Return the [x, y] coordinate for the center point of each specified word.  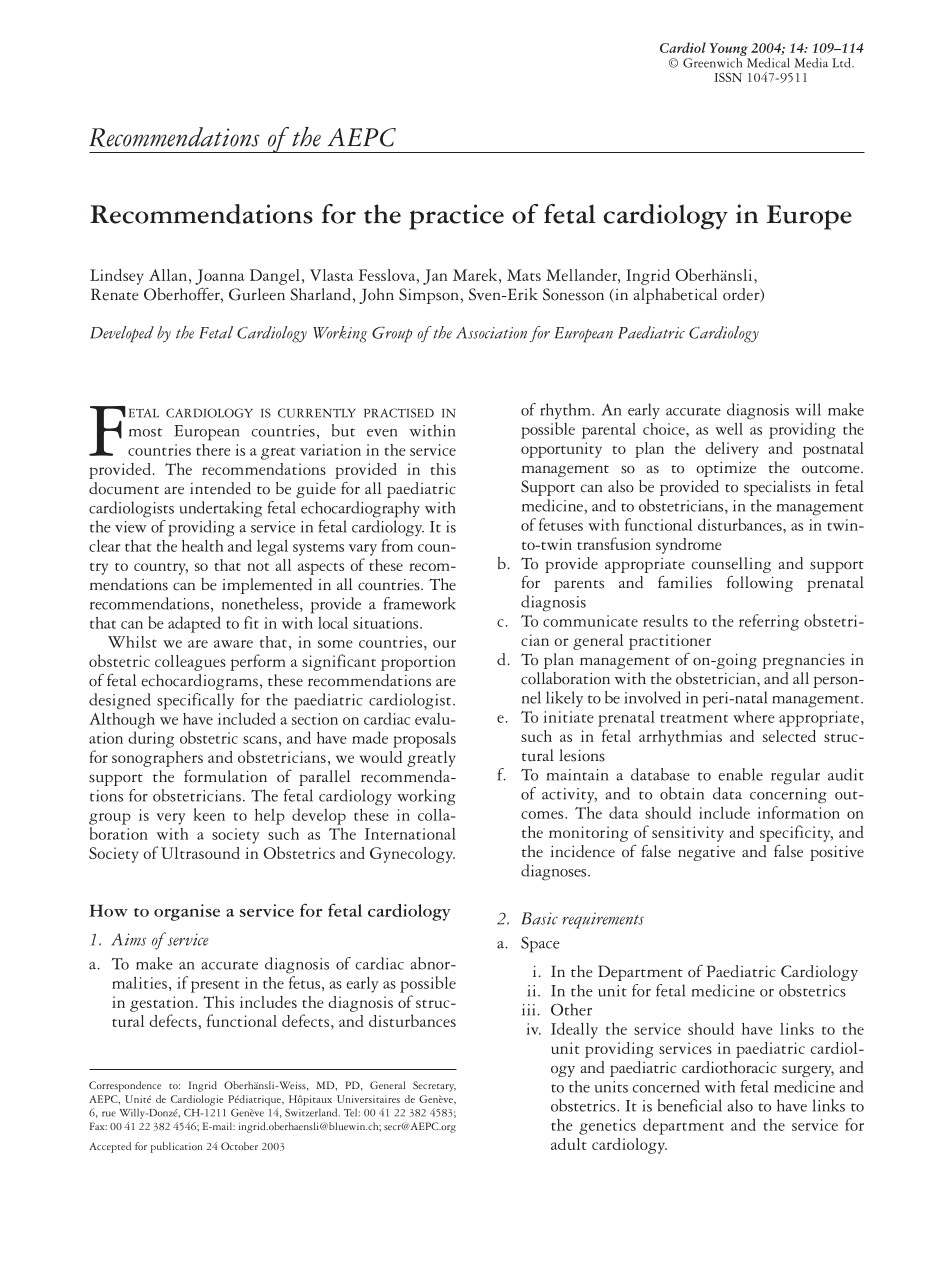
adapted [194, 624]
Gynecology [412, 855]
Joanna [220, 277]
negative [706, 853]
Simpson [430, 296]
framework [419, 603]
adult [569, 1144]
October [239, 1146]
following [760, 584]
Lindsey [117, 277]
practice [456, 217]
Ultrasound [200, 853]
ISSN [728, 77]
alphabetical [675, 296]
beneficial [690, 1105]
